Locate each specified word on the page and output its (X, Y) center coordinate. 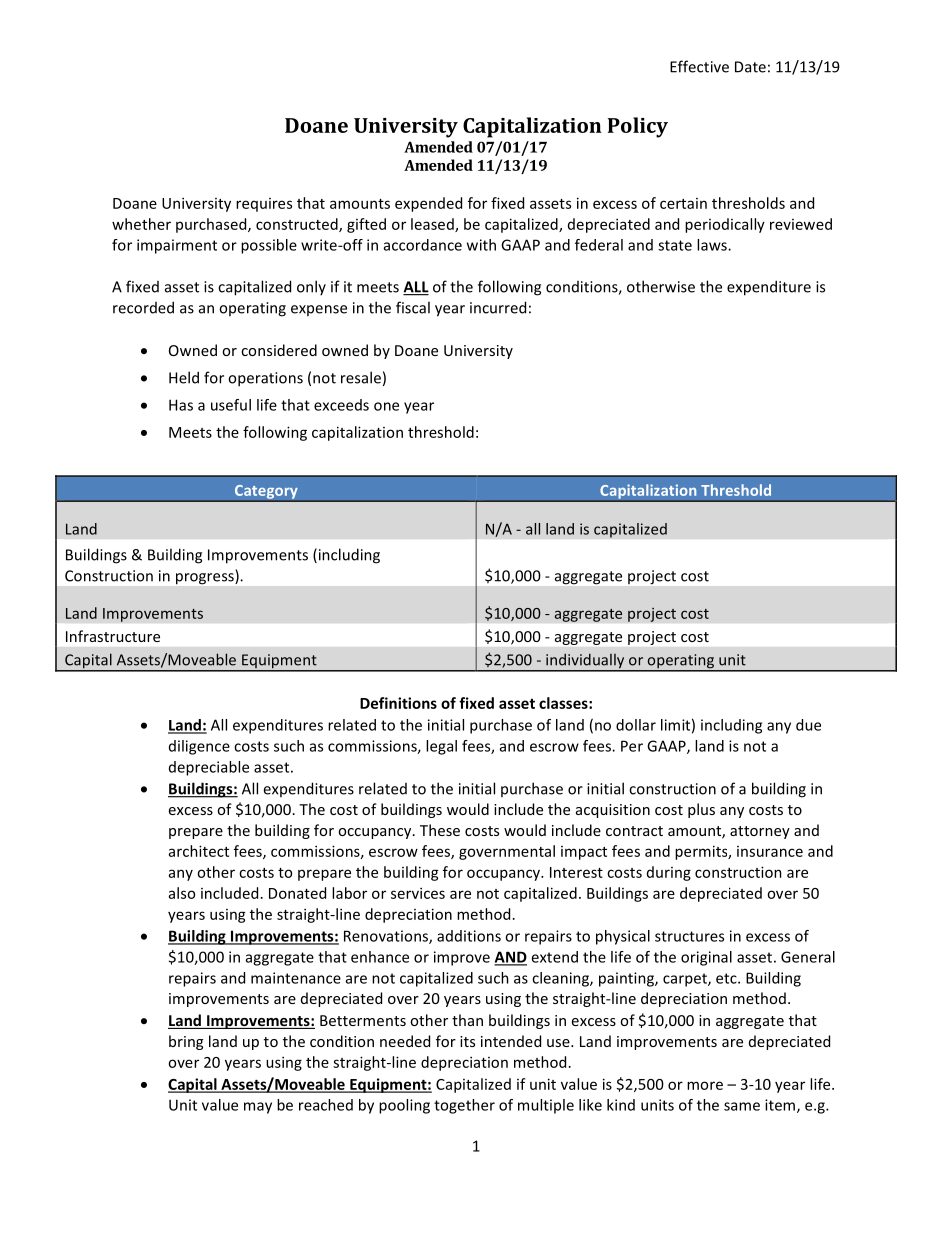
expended (428, 204)
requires (264, 205)
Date (750, 67)
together (464, 1106)
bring (186, 1042)
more (705, 1085)
